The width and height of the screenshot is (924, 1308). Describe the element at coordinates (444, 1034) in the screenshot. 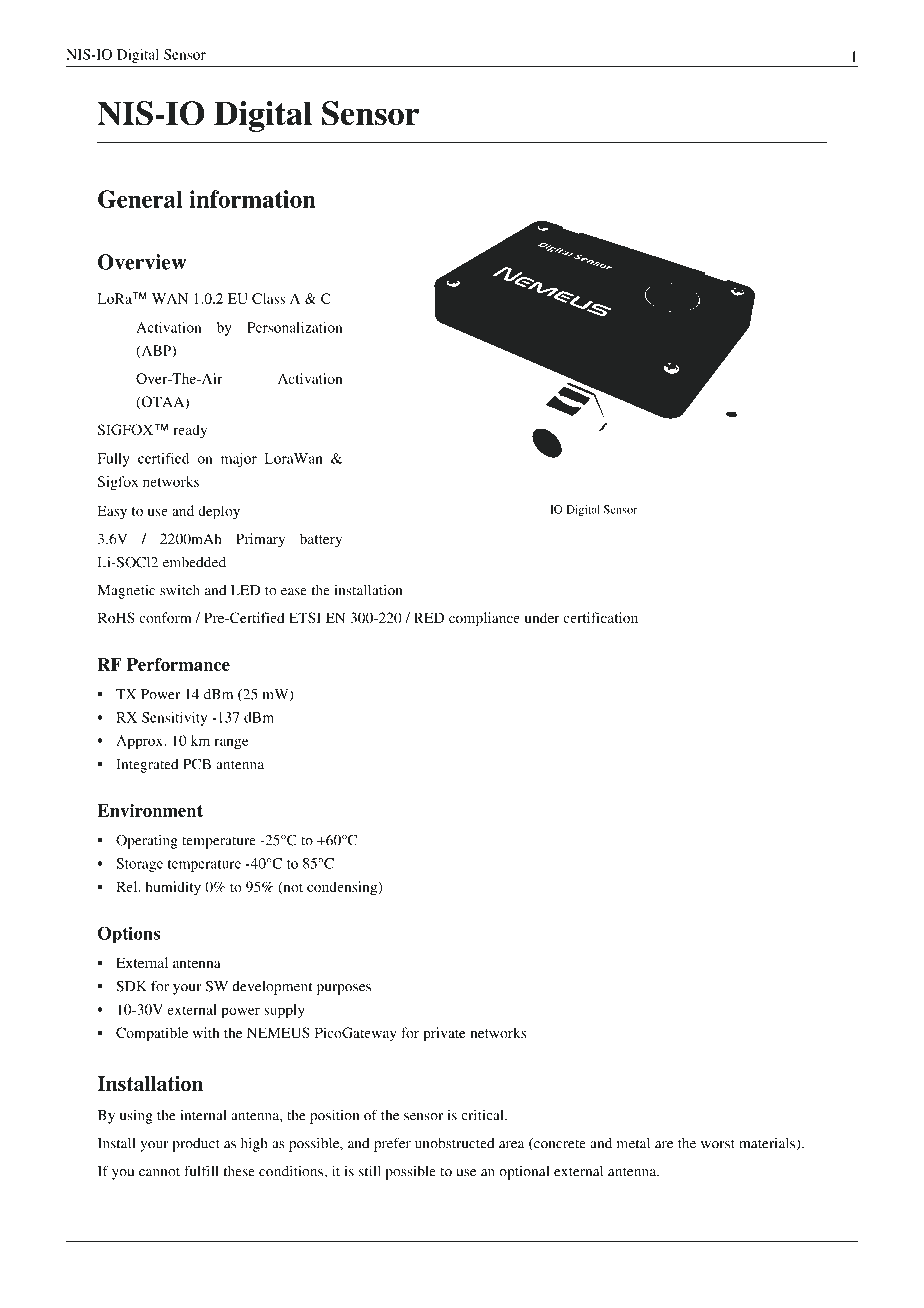

I see `private` at that location.
